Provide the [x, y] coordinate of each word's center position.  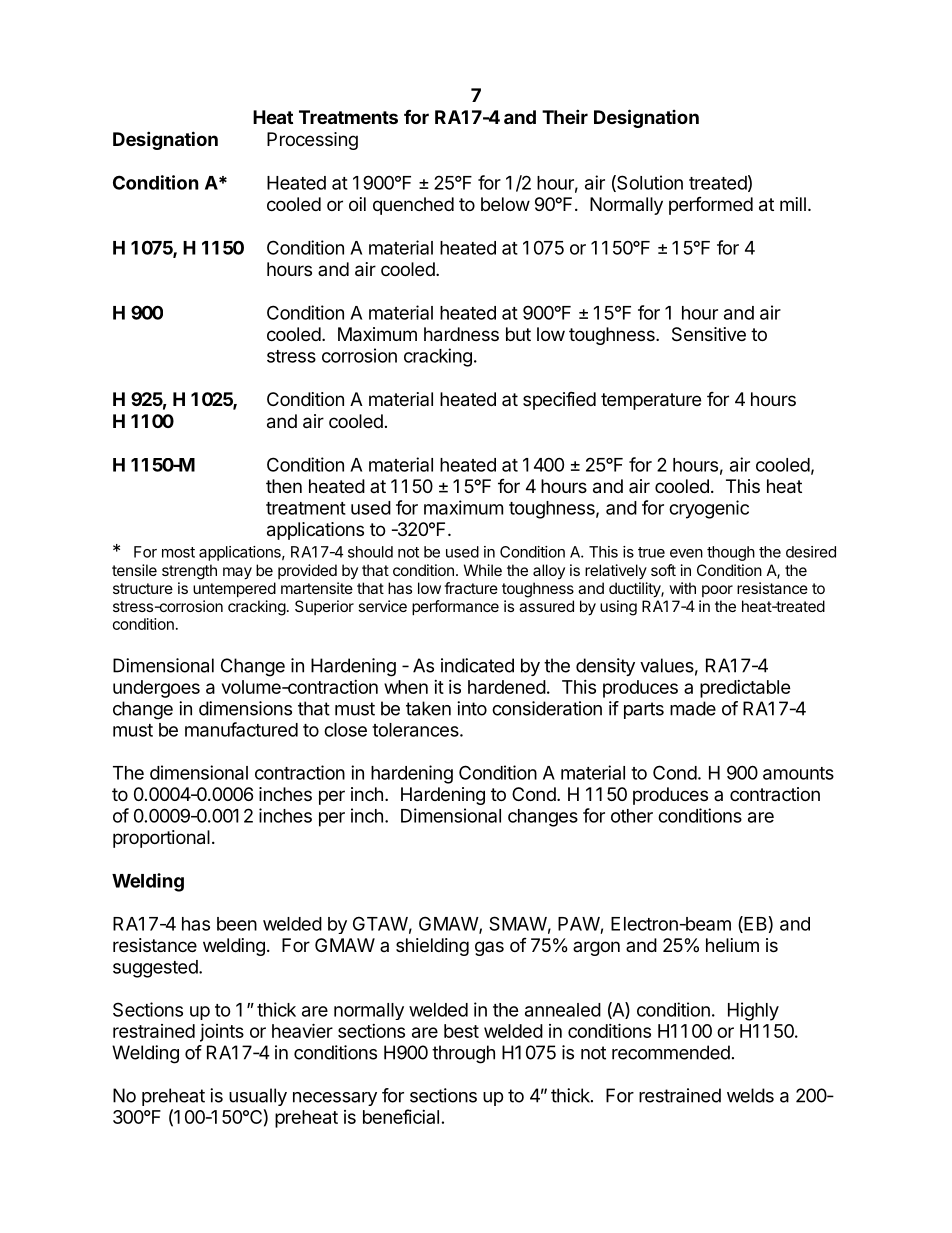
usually [258, 1097]
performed [711, 206]
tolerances [416, 730]
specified [559, 400]
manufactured [241, 729]
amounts [798, 773]
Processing [312, 141]
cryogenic [709, 509]
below [505, 204]
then [284, 486]
